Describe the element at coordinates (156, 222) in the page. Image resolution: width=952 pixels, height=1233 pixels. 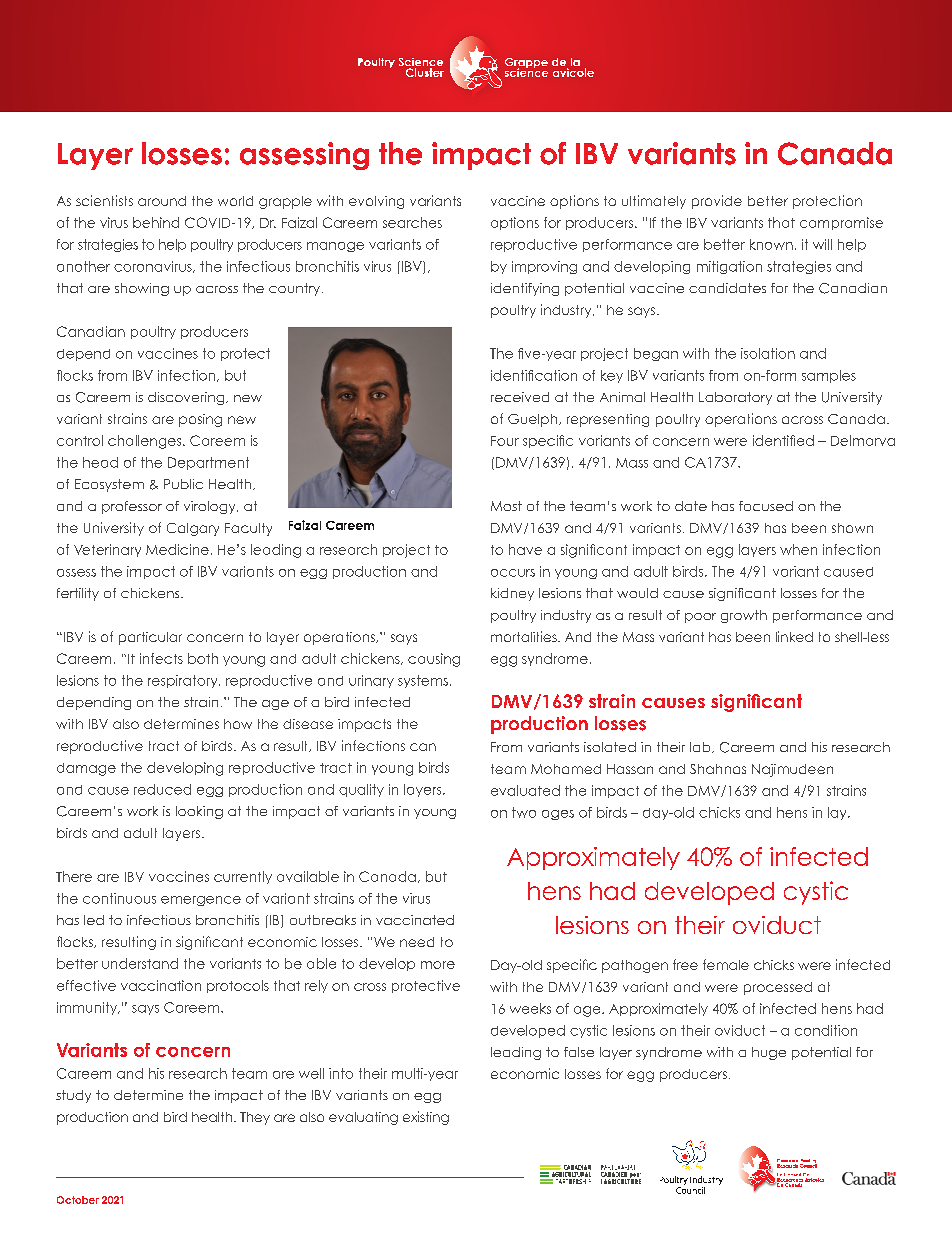
I see `behind` at that location.
